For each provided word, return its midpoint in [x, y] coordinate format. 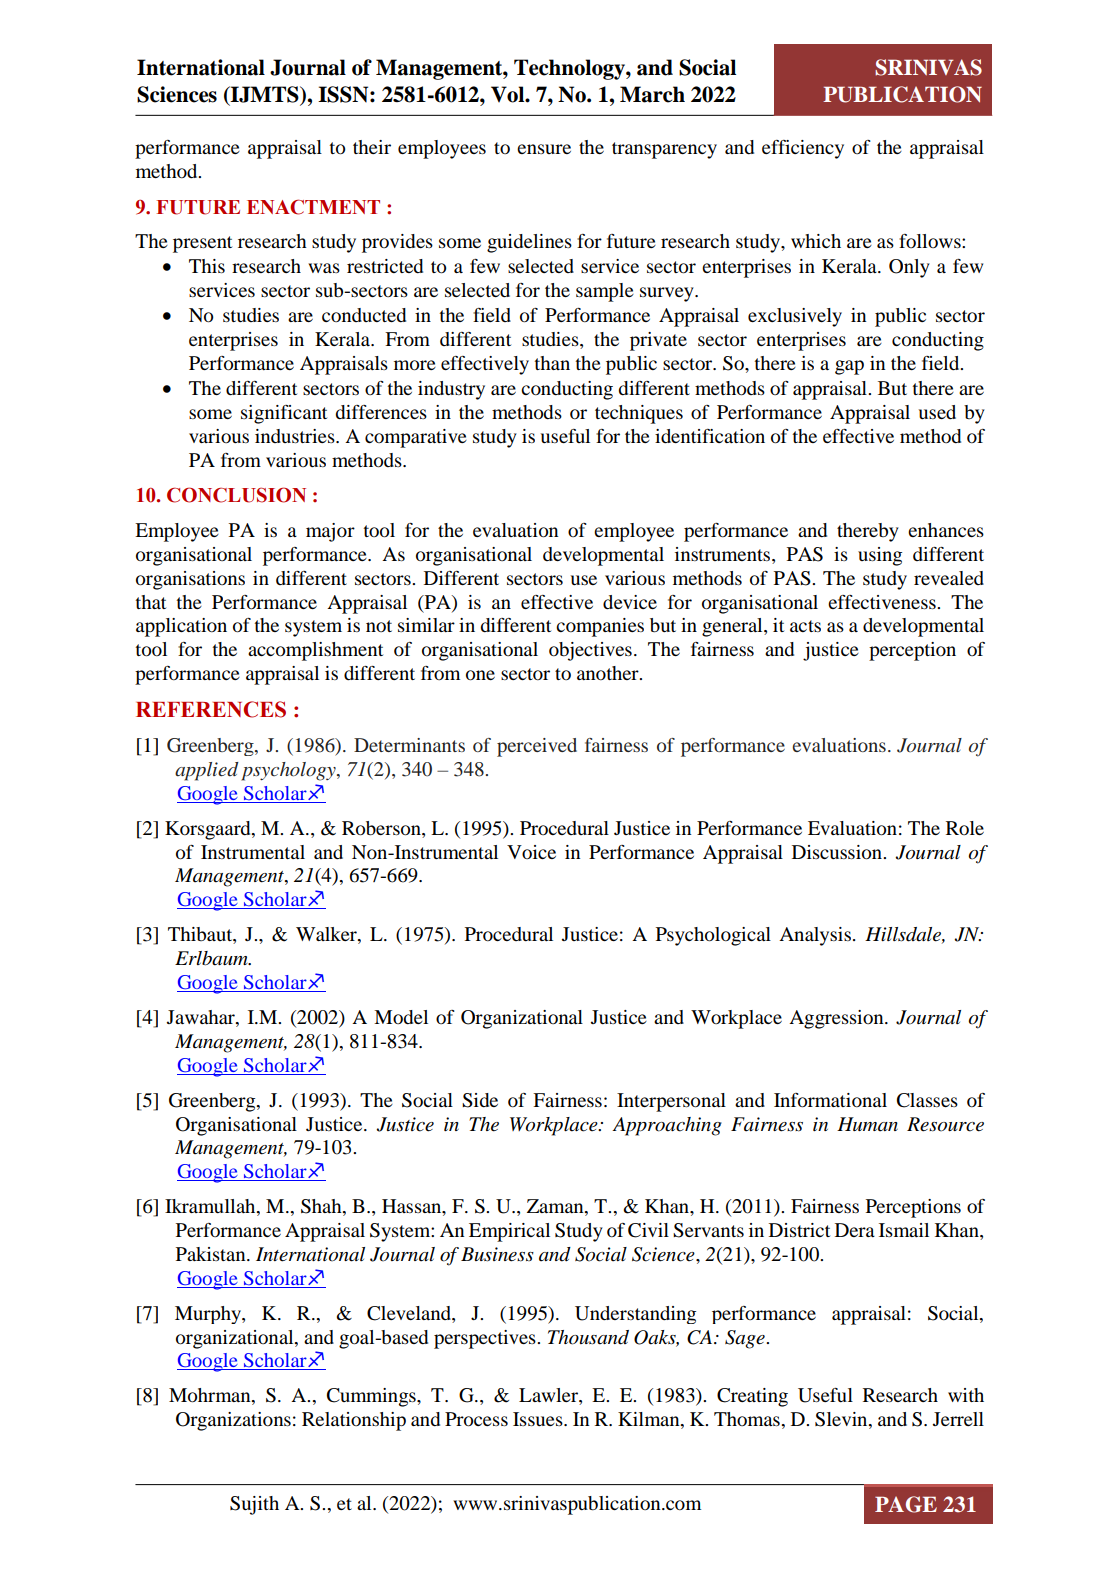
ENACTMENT [313, 207]
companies [600, 627]
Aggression [837, 1019]
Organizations [233, 1421]
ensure [544, 149]
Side [480, 1100]
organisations [190, 580]
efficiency [803, 149]
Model [401, 1017]
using [880, 556]
